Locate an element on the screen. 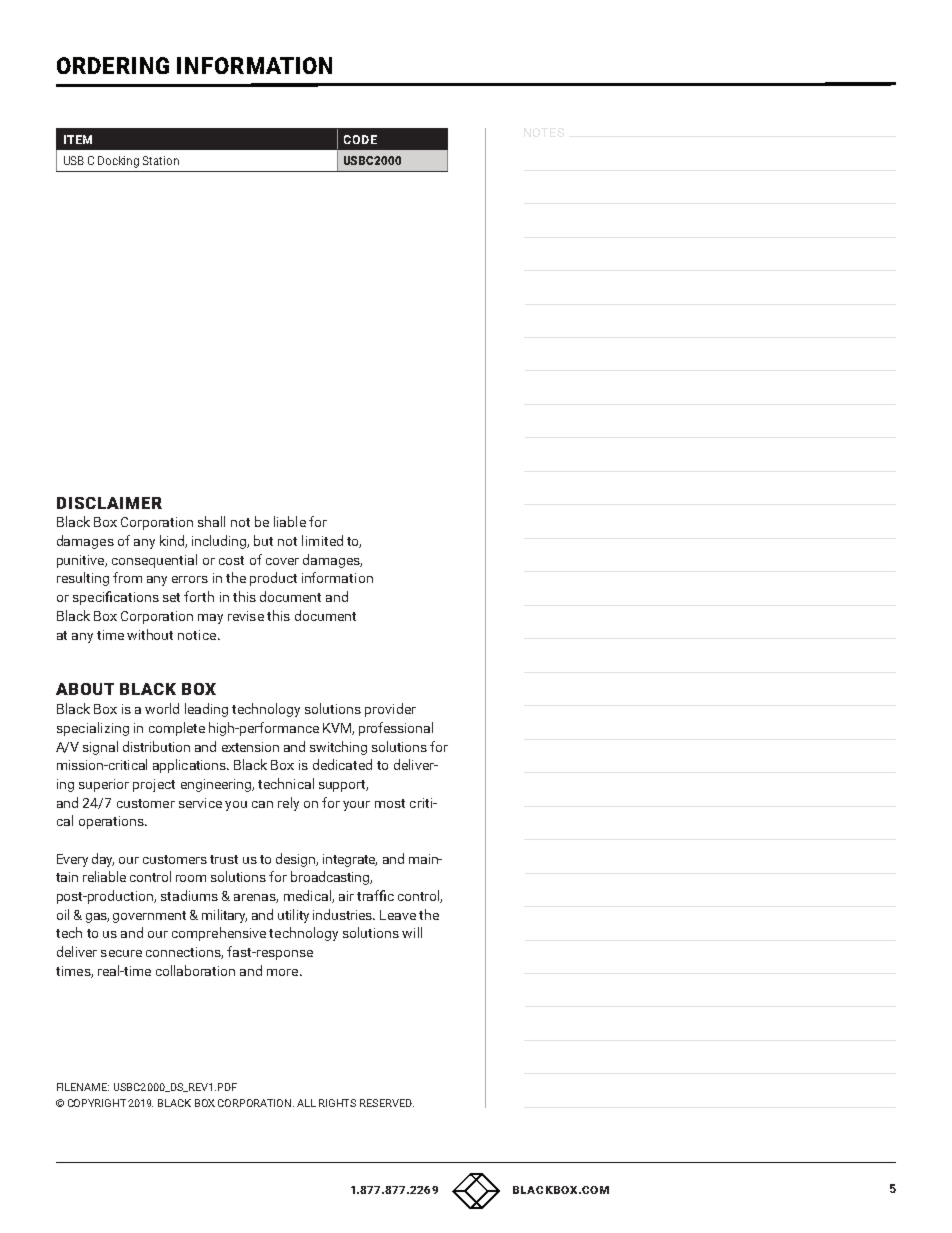  CODE is located at coordinates (360, 139).
